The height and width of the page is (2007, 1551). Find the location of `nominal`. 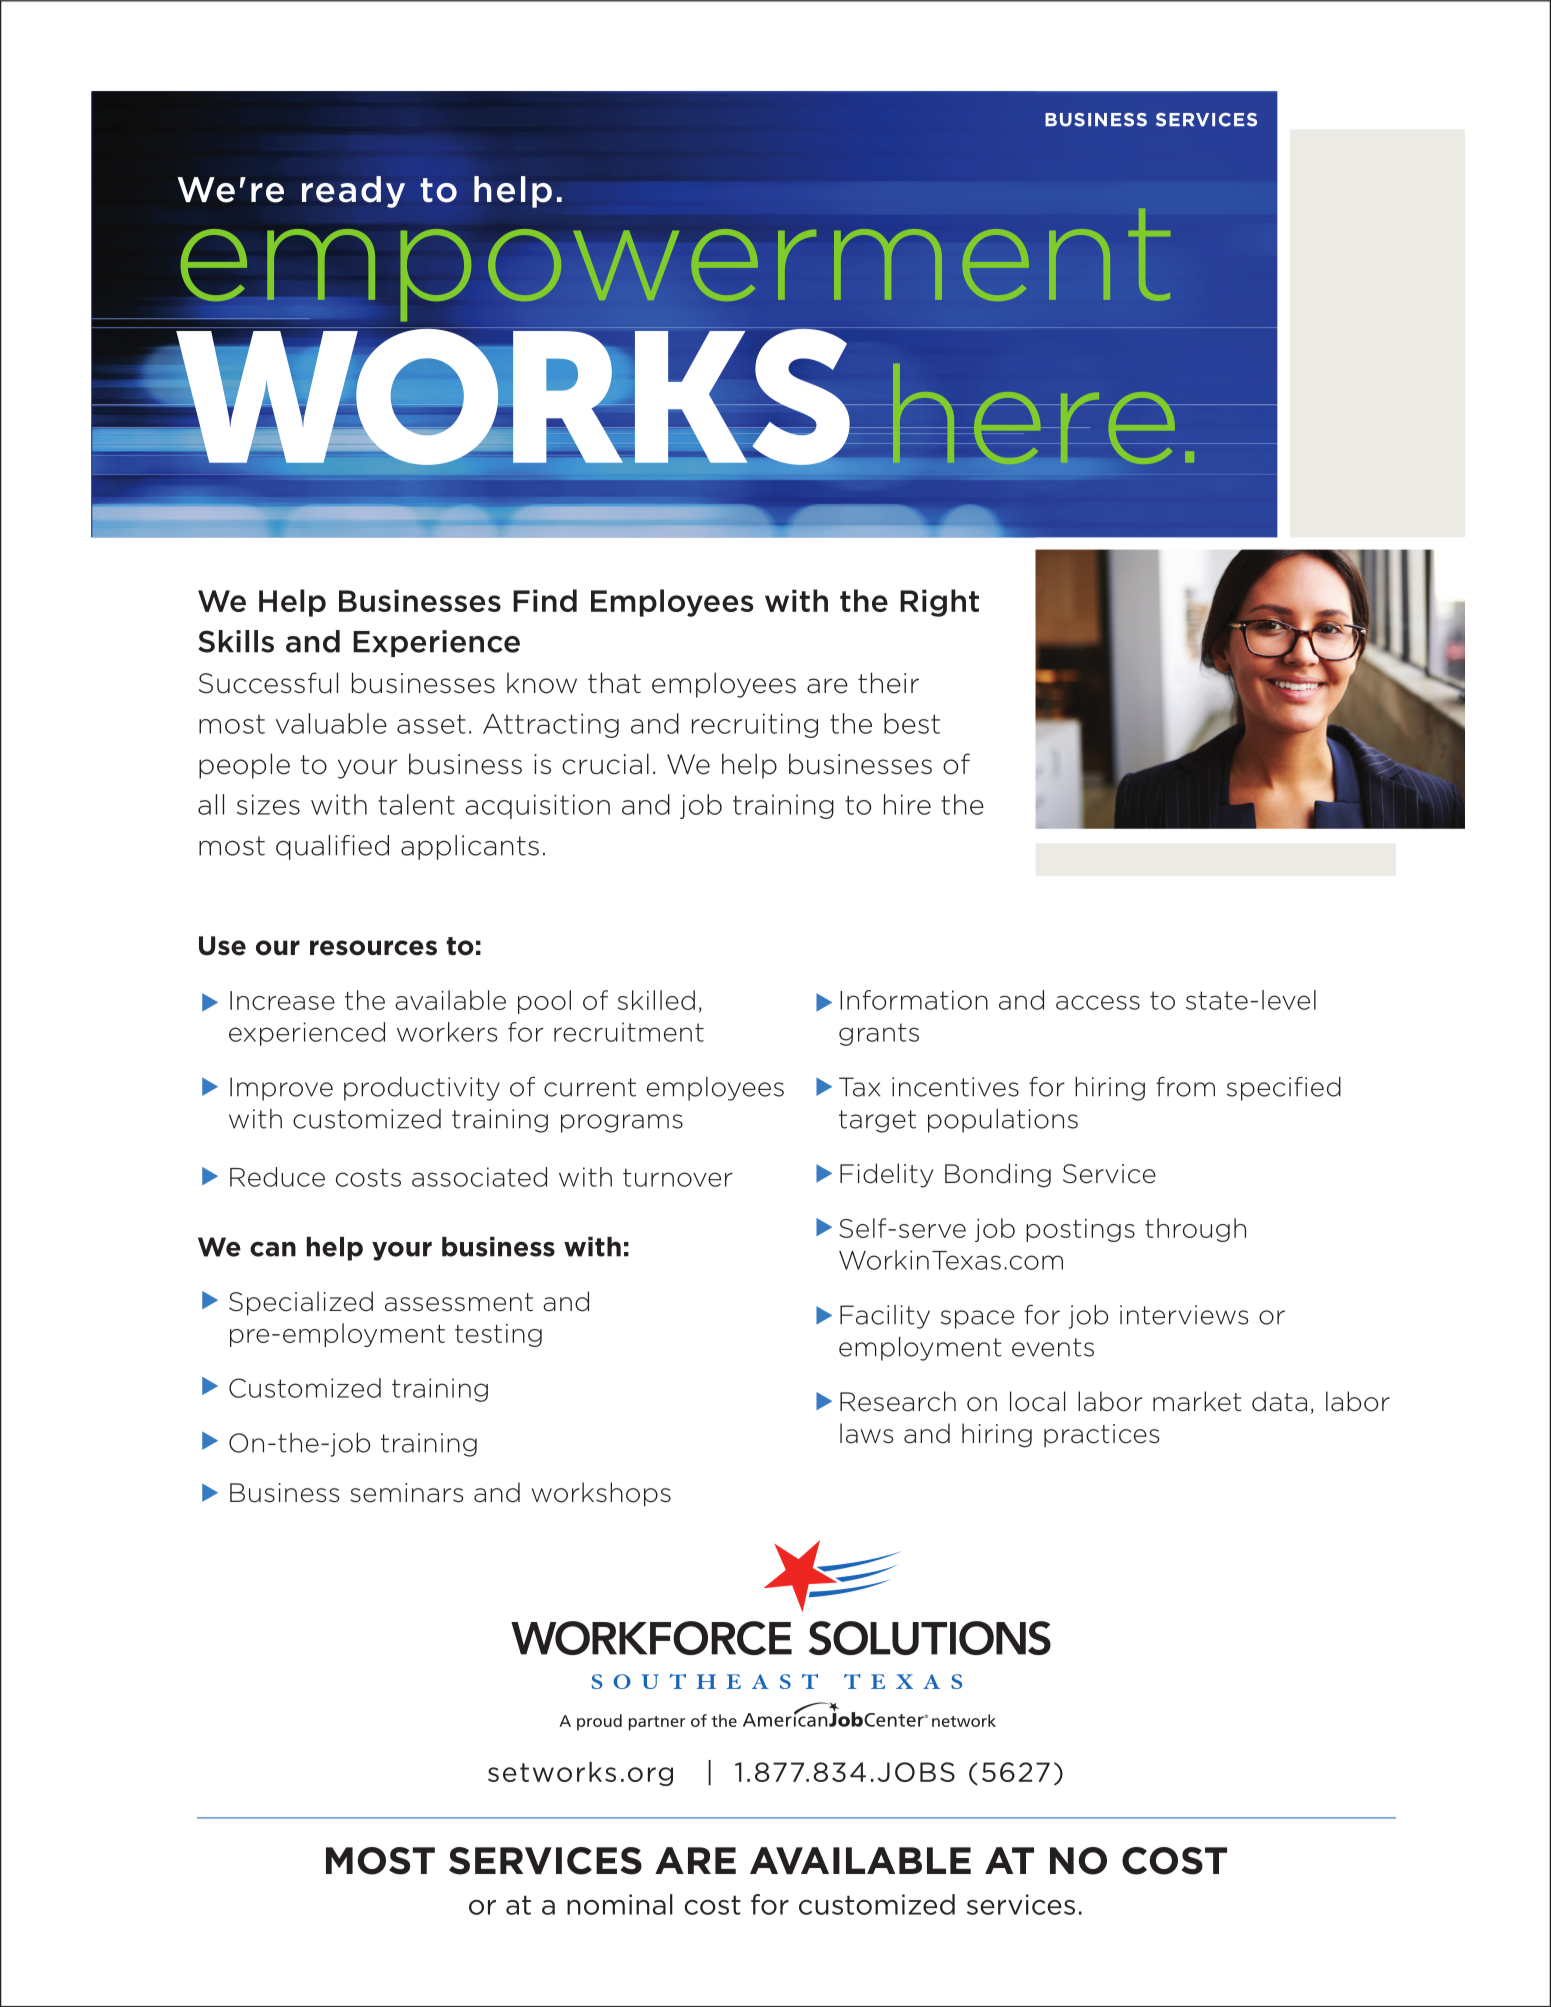

nominal is located at coordinates (620, 1904).
